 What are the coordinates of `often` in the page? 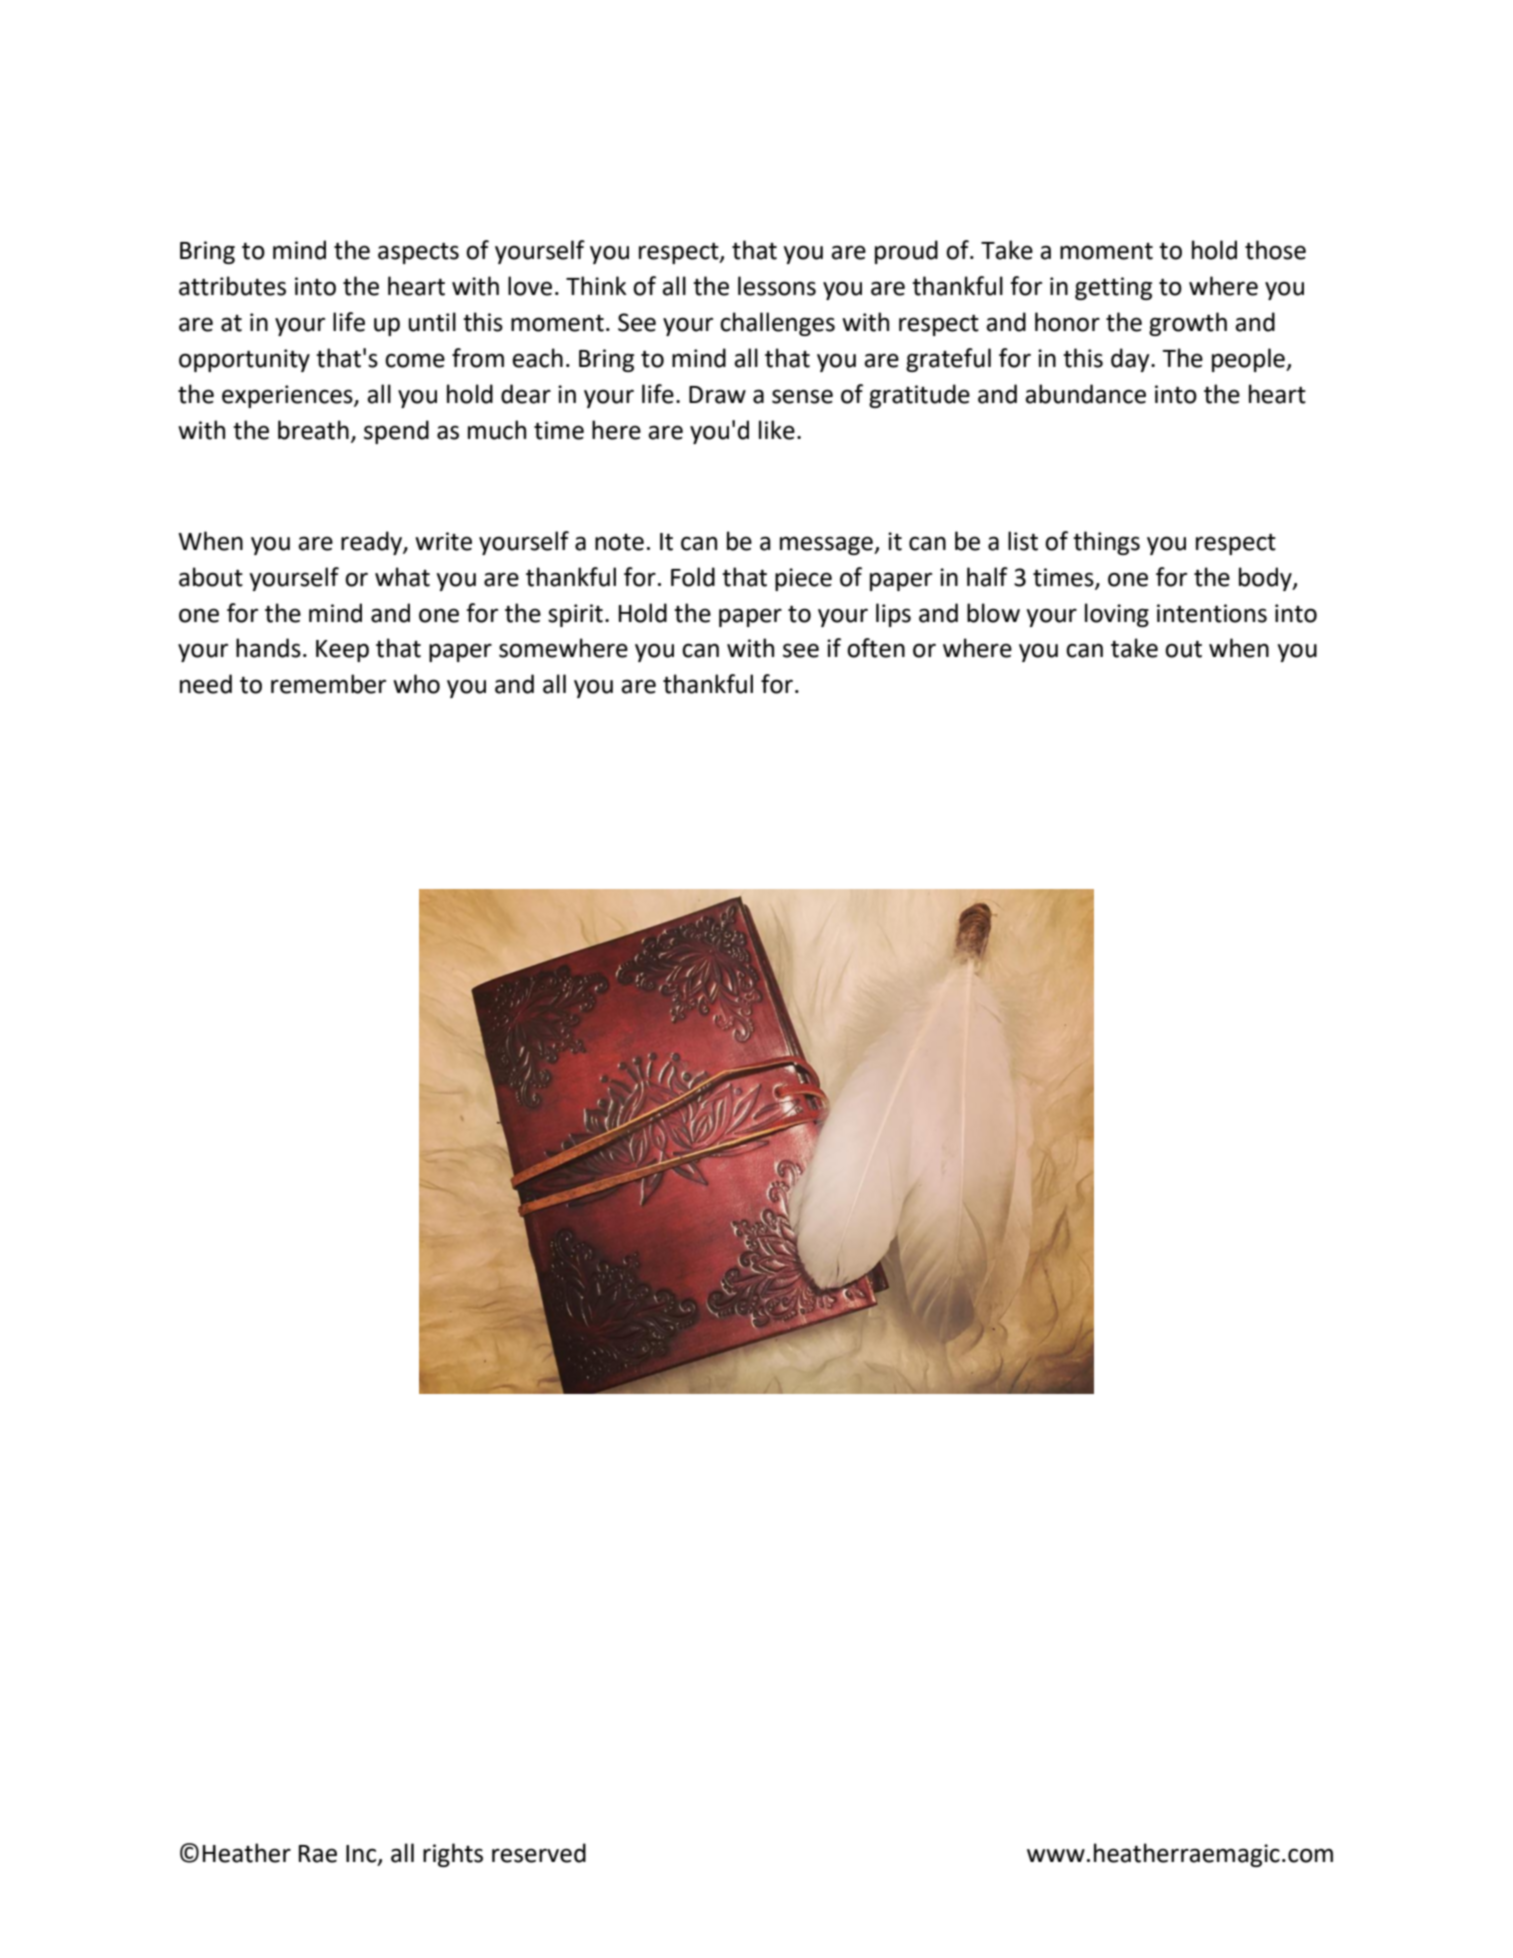 It's located at (876, 648).
